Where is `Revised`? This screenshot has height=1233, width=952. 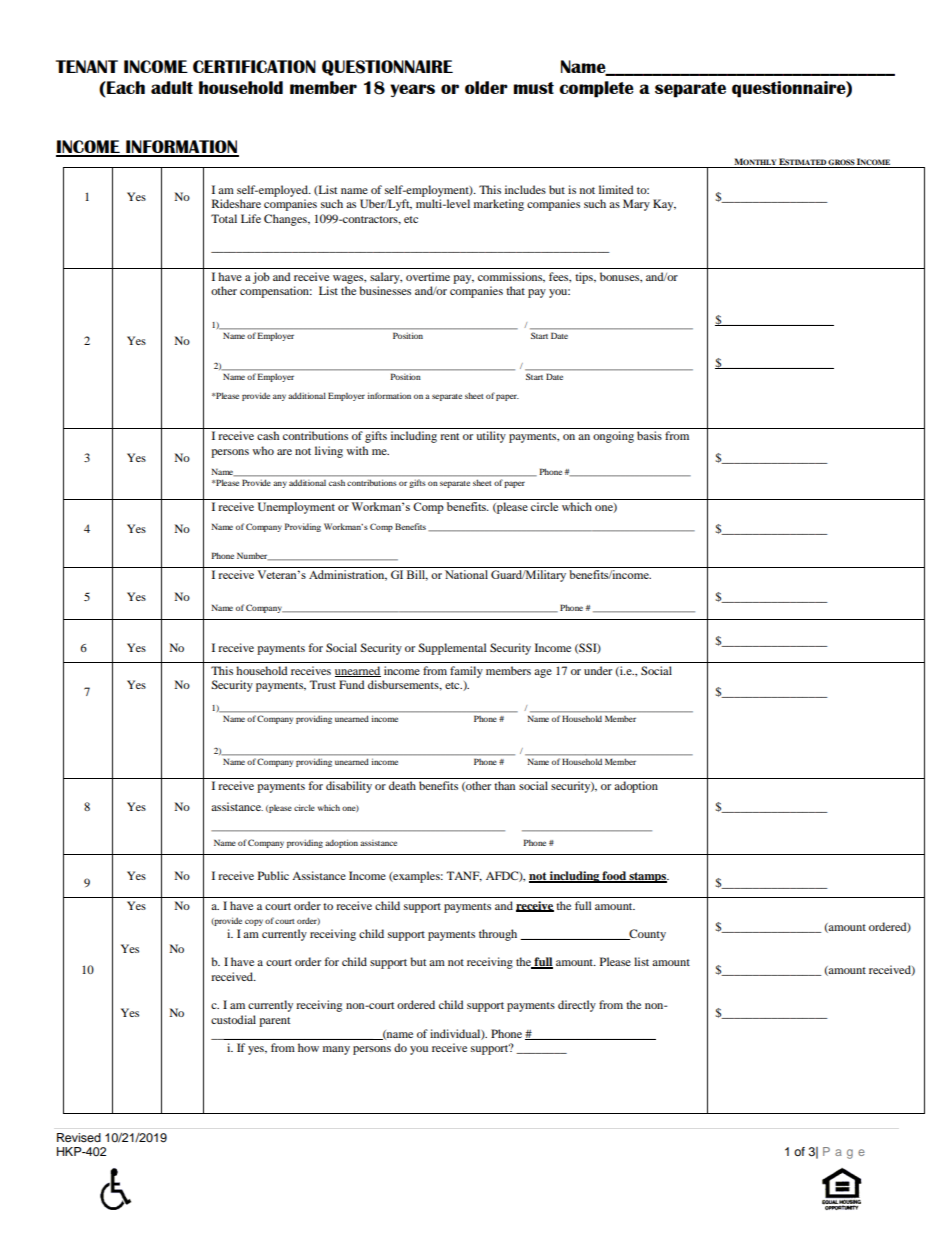
Revised is located at coordinates (79, 1137).
